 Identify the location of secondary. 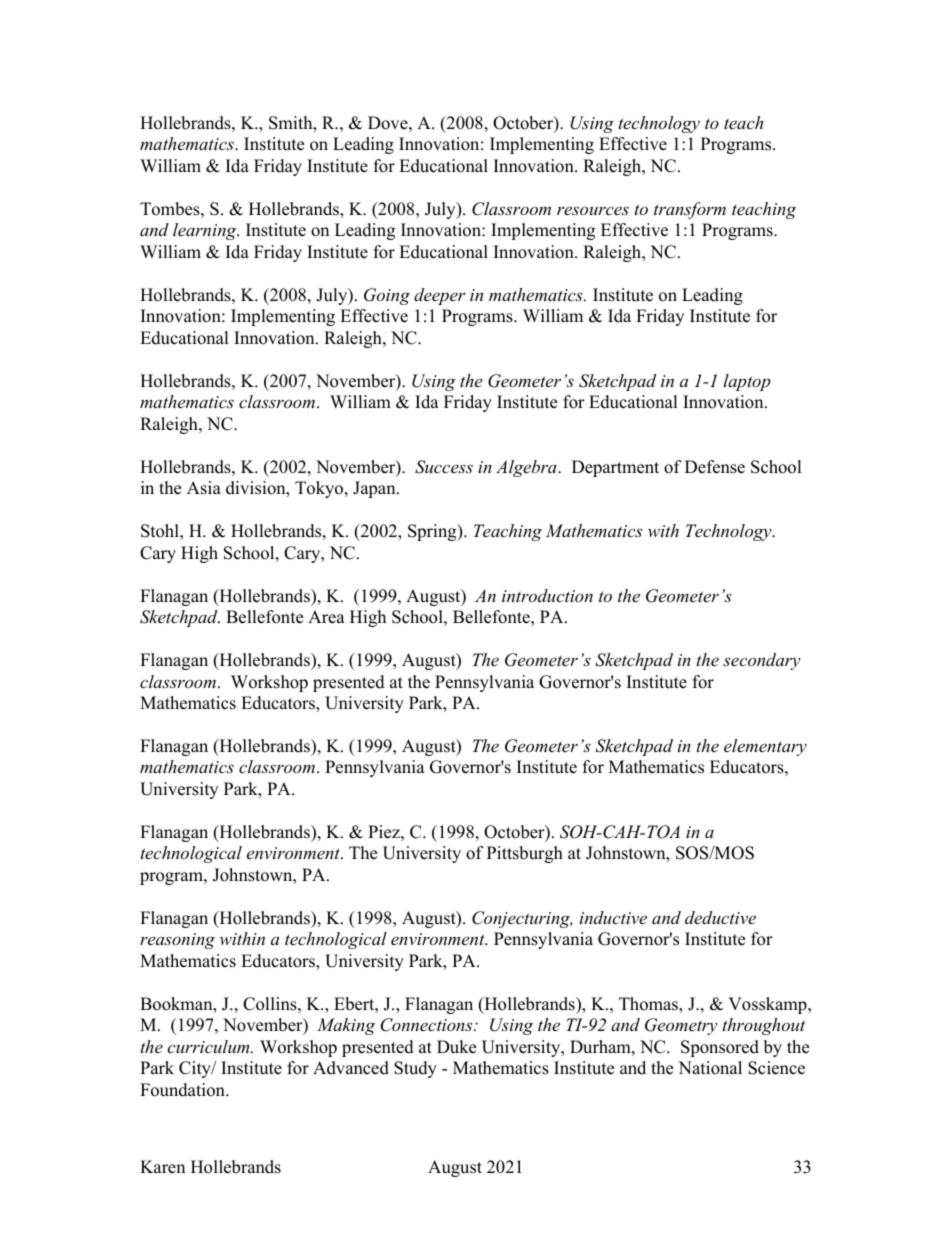
(761, 661).
